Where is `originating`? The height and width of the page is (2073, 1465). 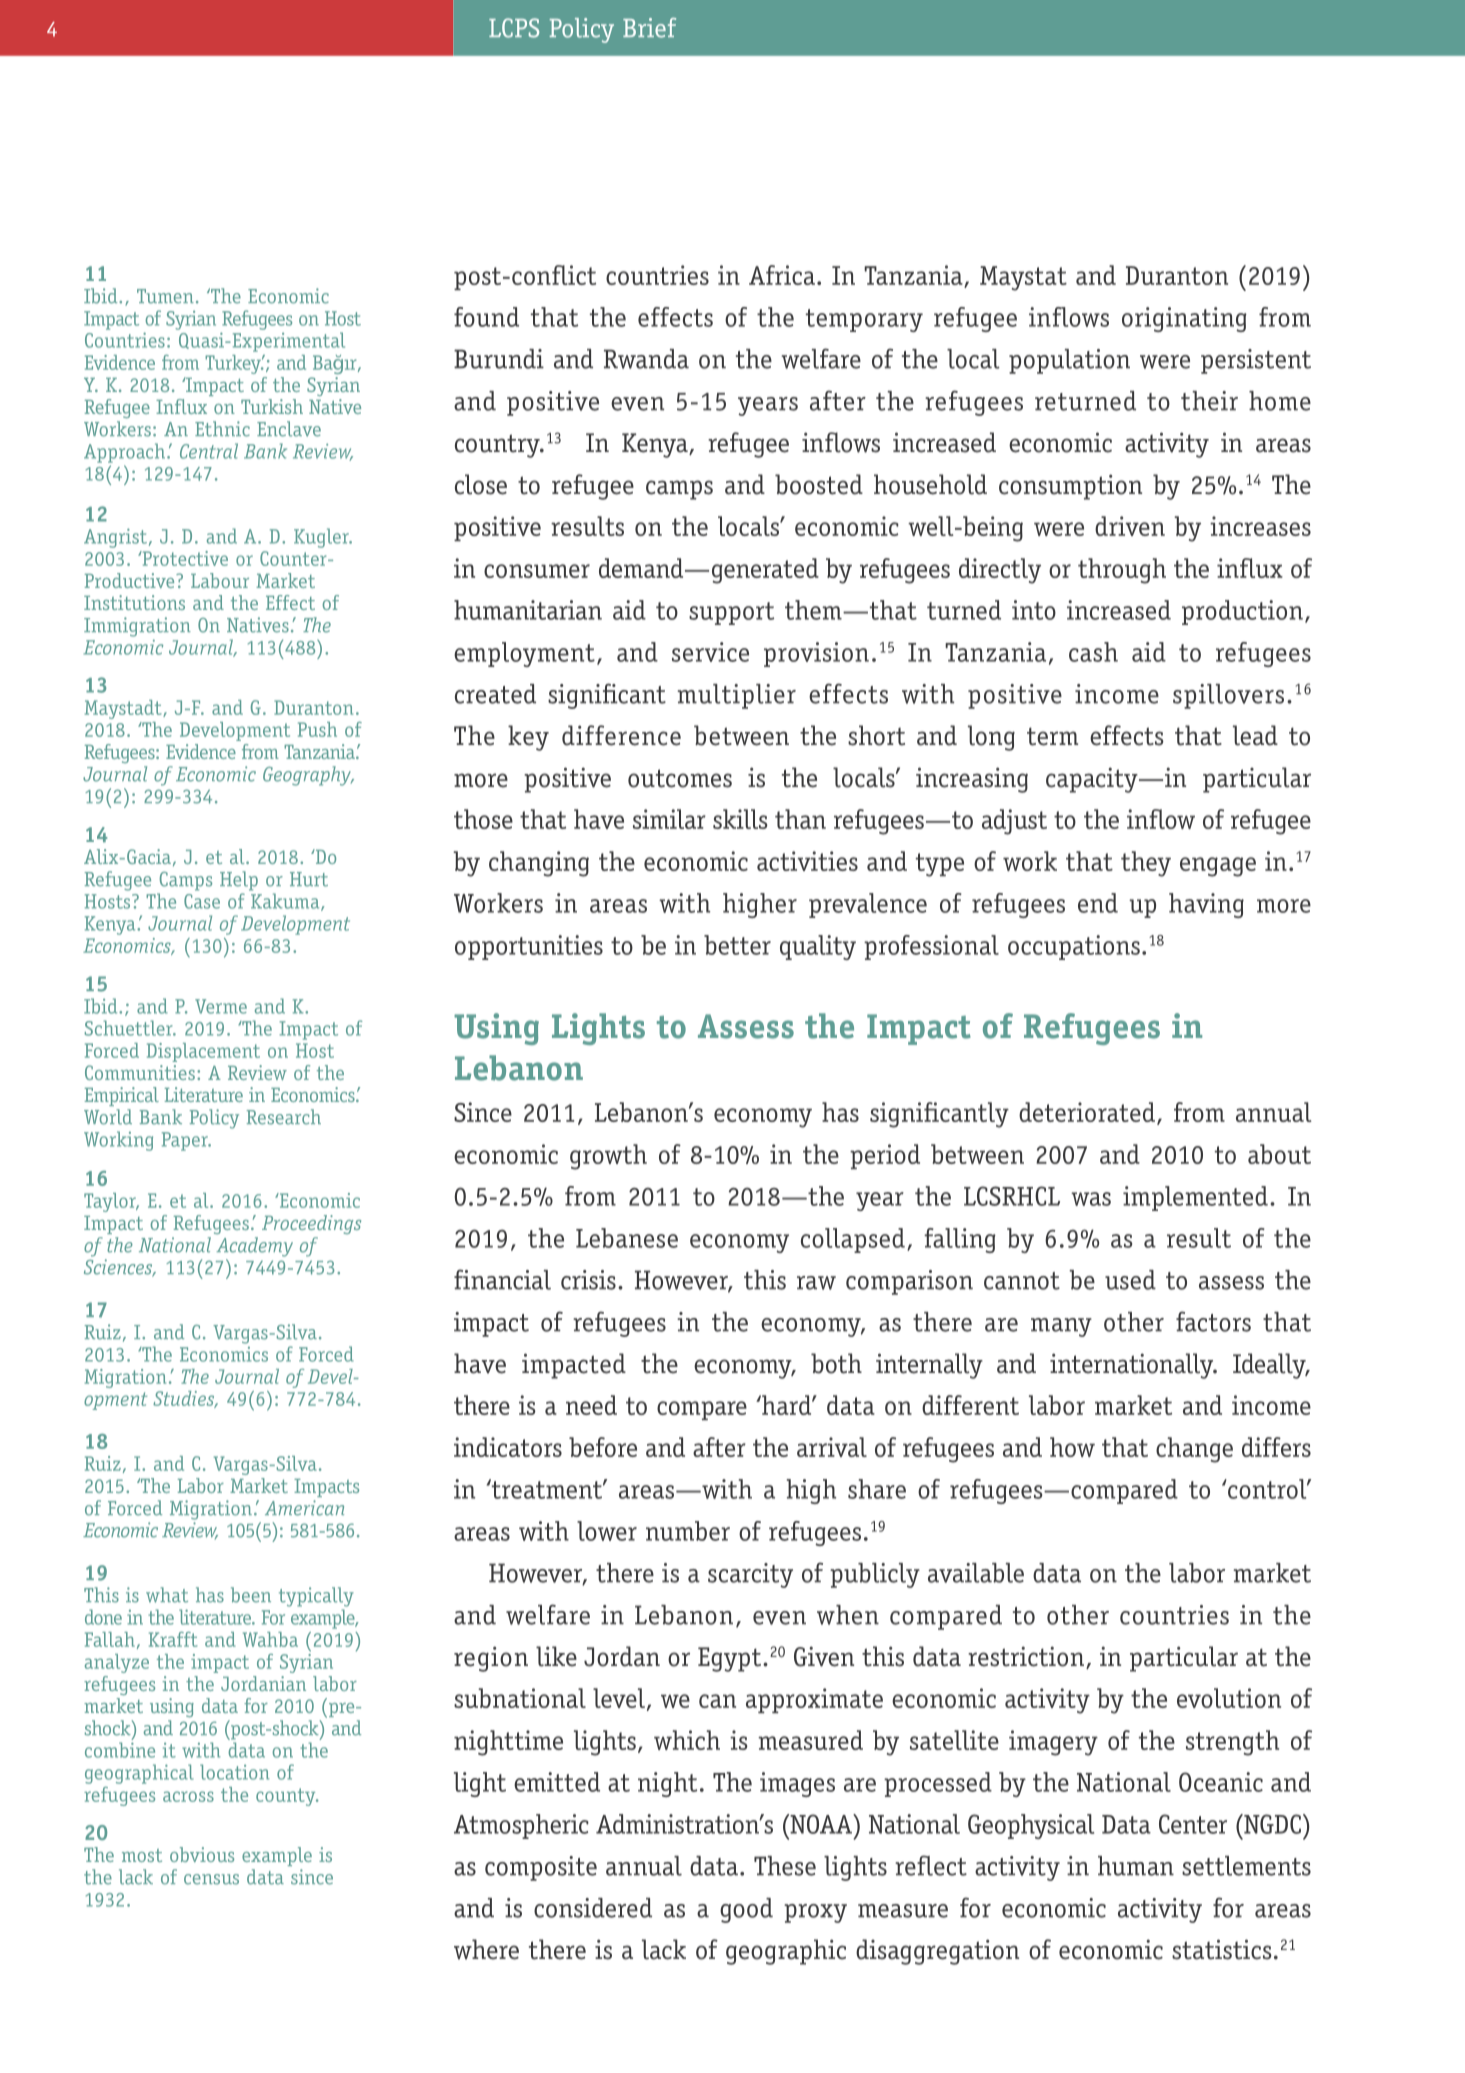 originating is located at coordinates (1184, 319).
